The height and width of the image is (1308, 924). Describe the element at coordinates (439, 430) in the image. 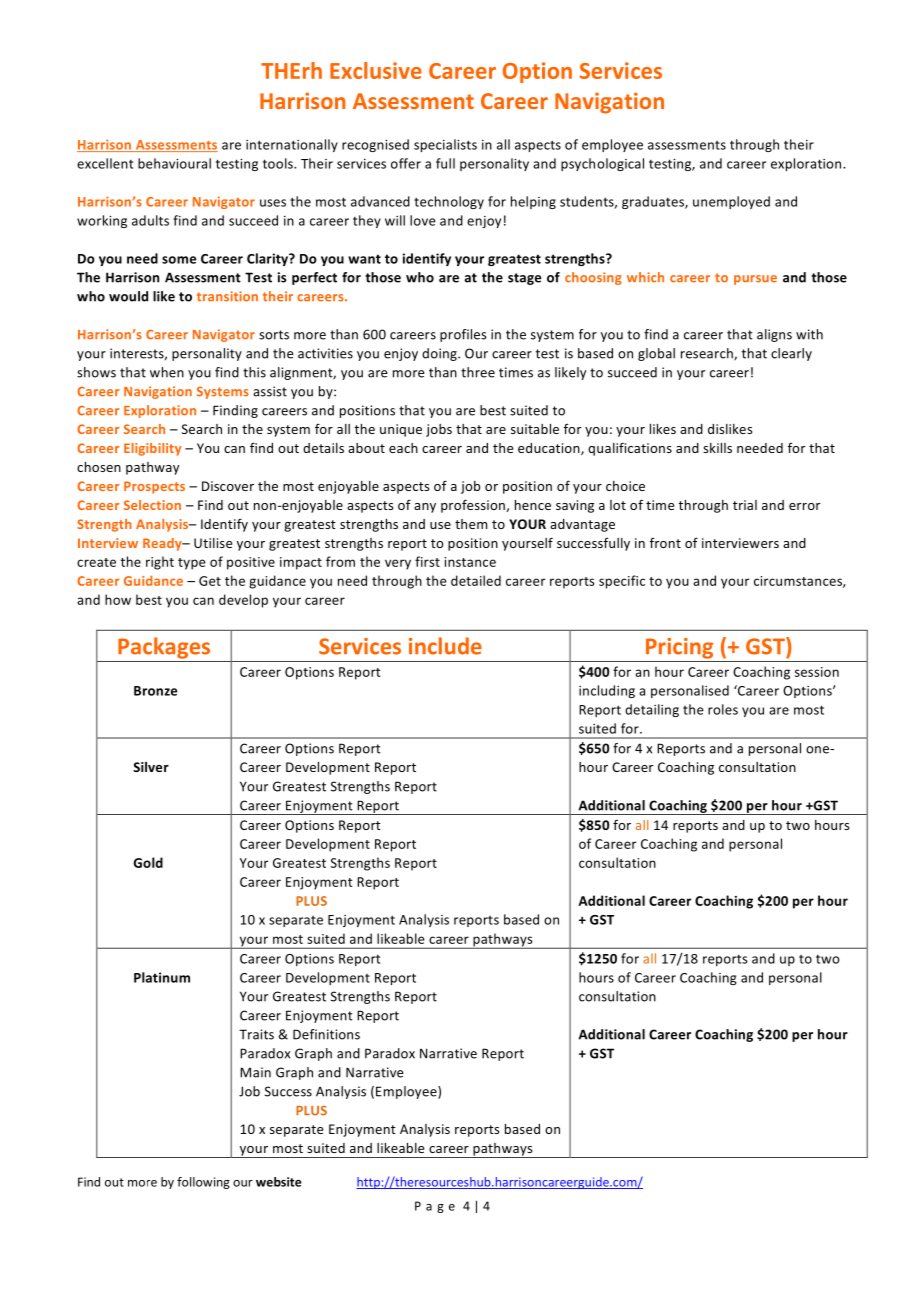

I see `jobs` at that location.
